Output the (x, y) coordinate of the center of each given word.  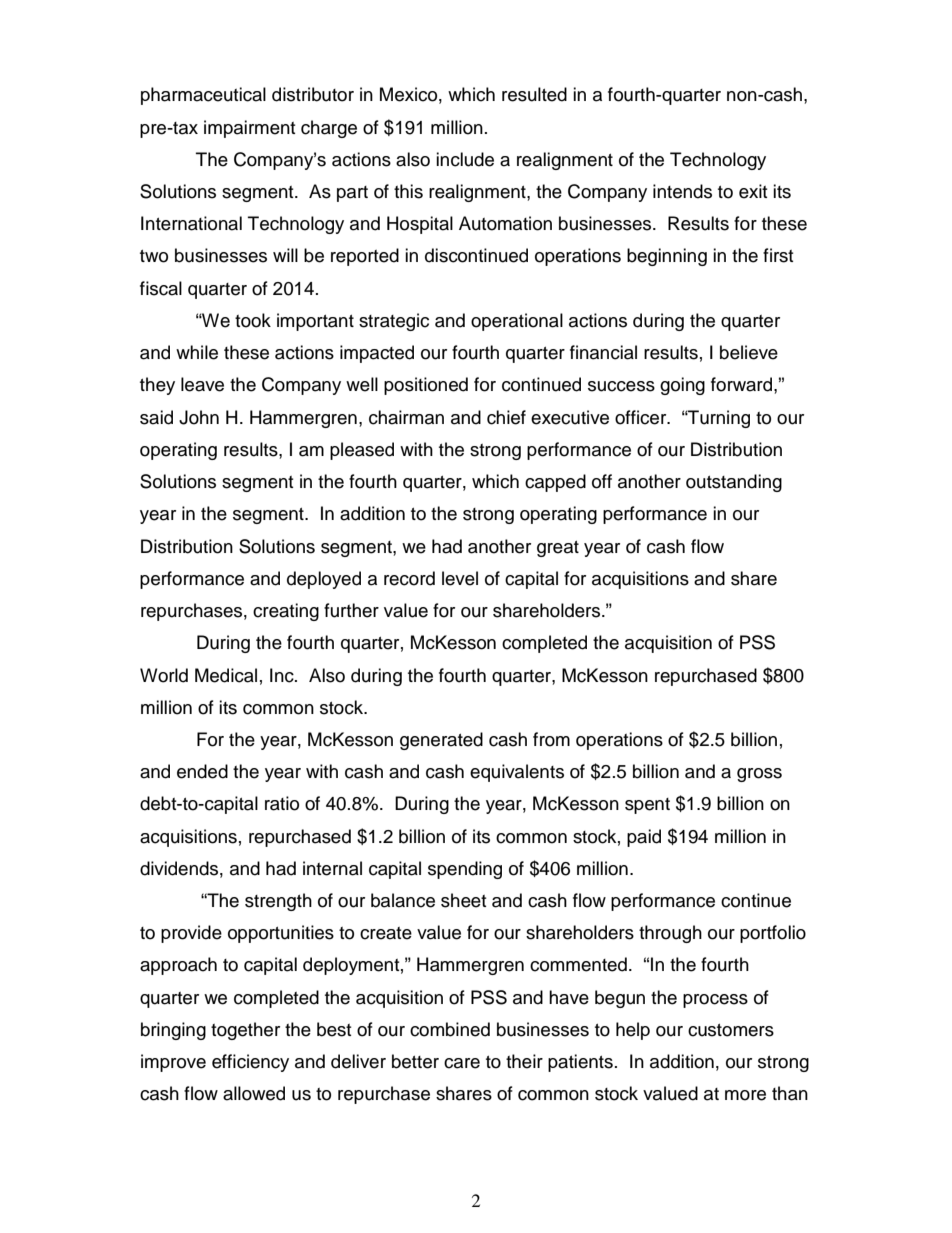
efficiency (250, 1063)
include (465, 159)
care (462, 1063)
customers (731, 1030)
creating (286, 612)
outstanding (734, 483)
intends (682, 191)
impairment (249, 129)
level (460, 578)
